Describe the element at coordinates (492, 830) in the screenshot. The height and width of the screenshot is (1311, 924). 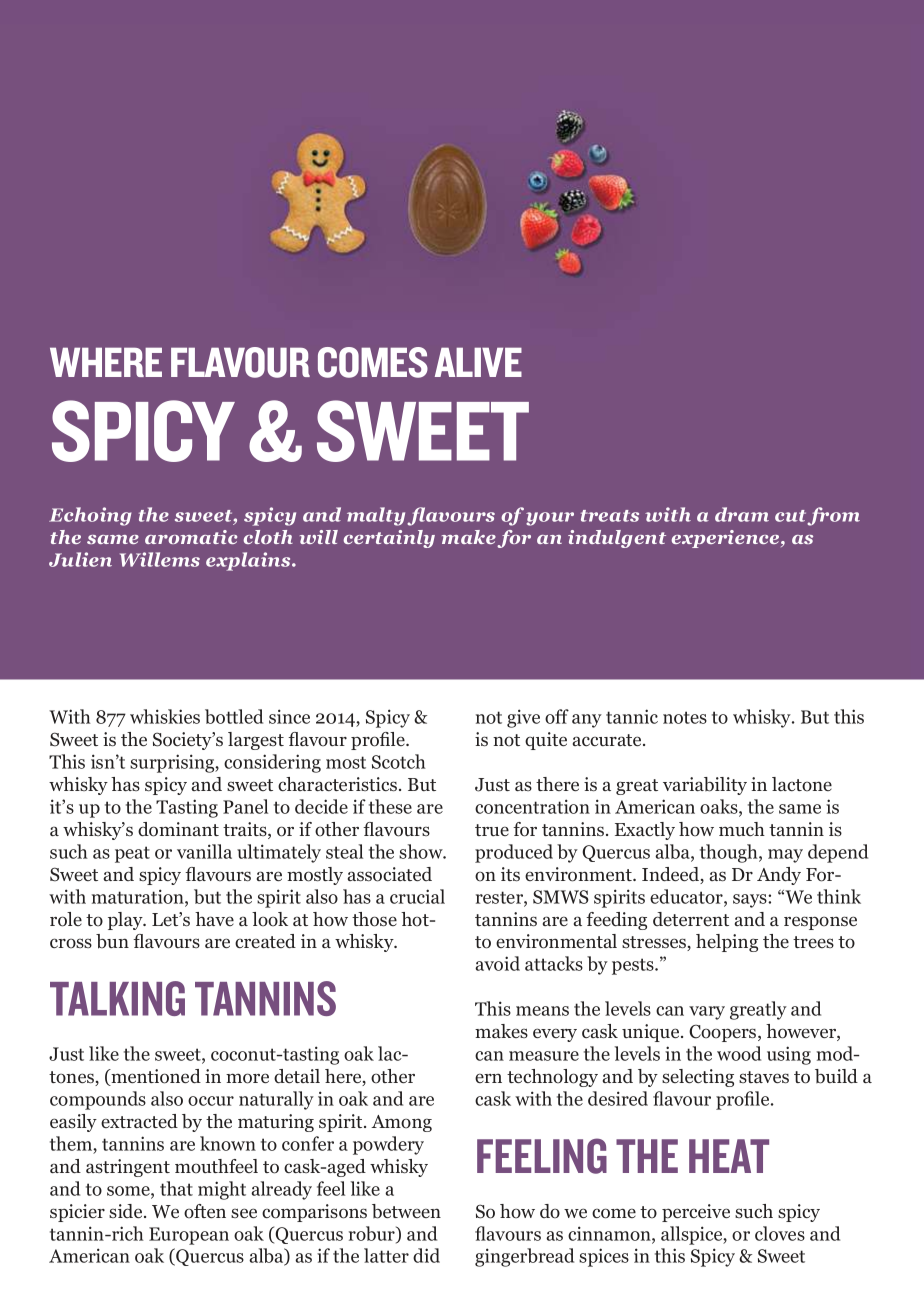
I see `true` at that location.
